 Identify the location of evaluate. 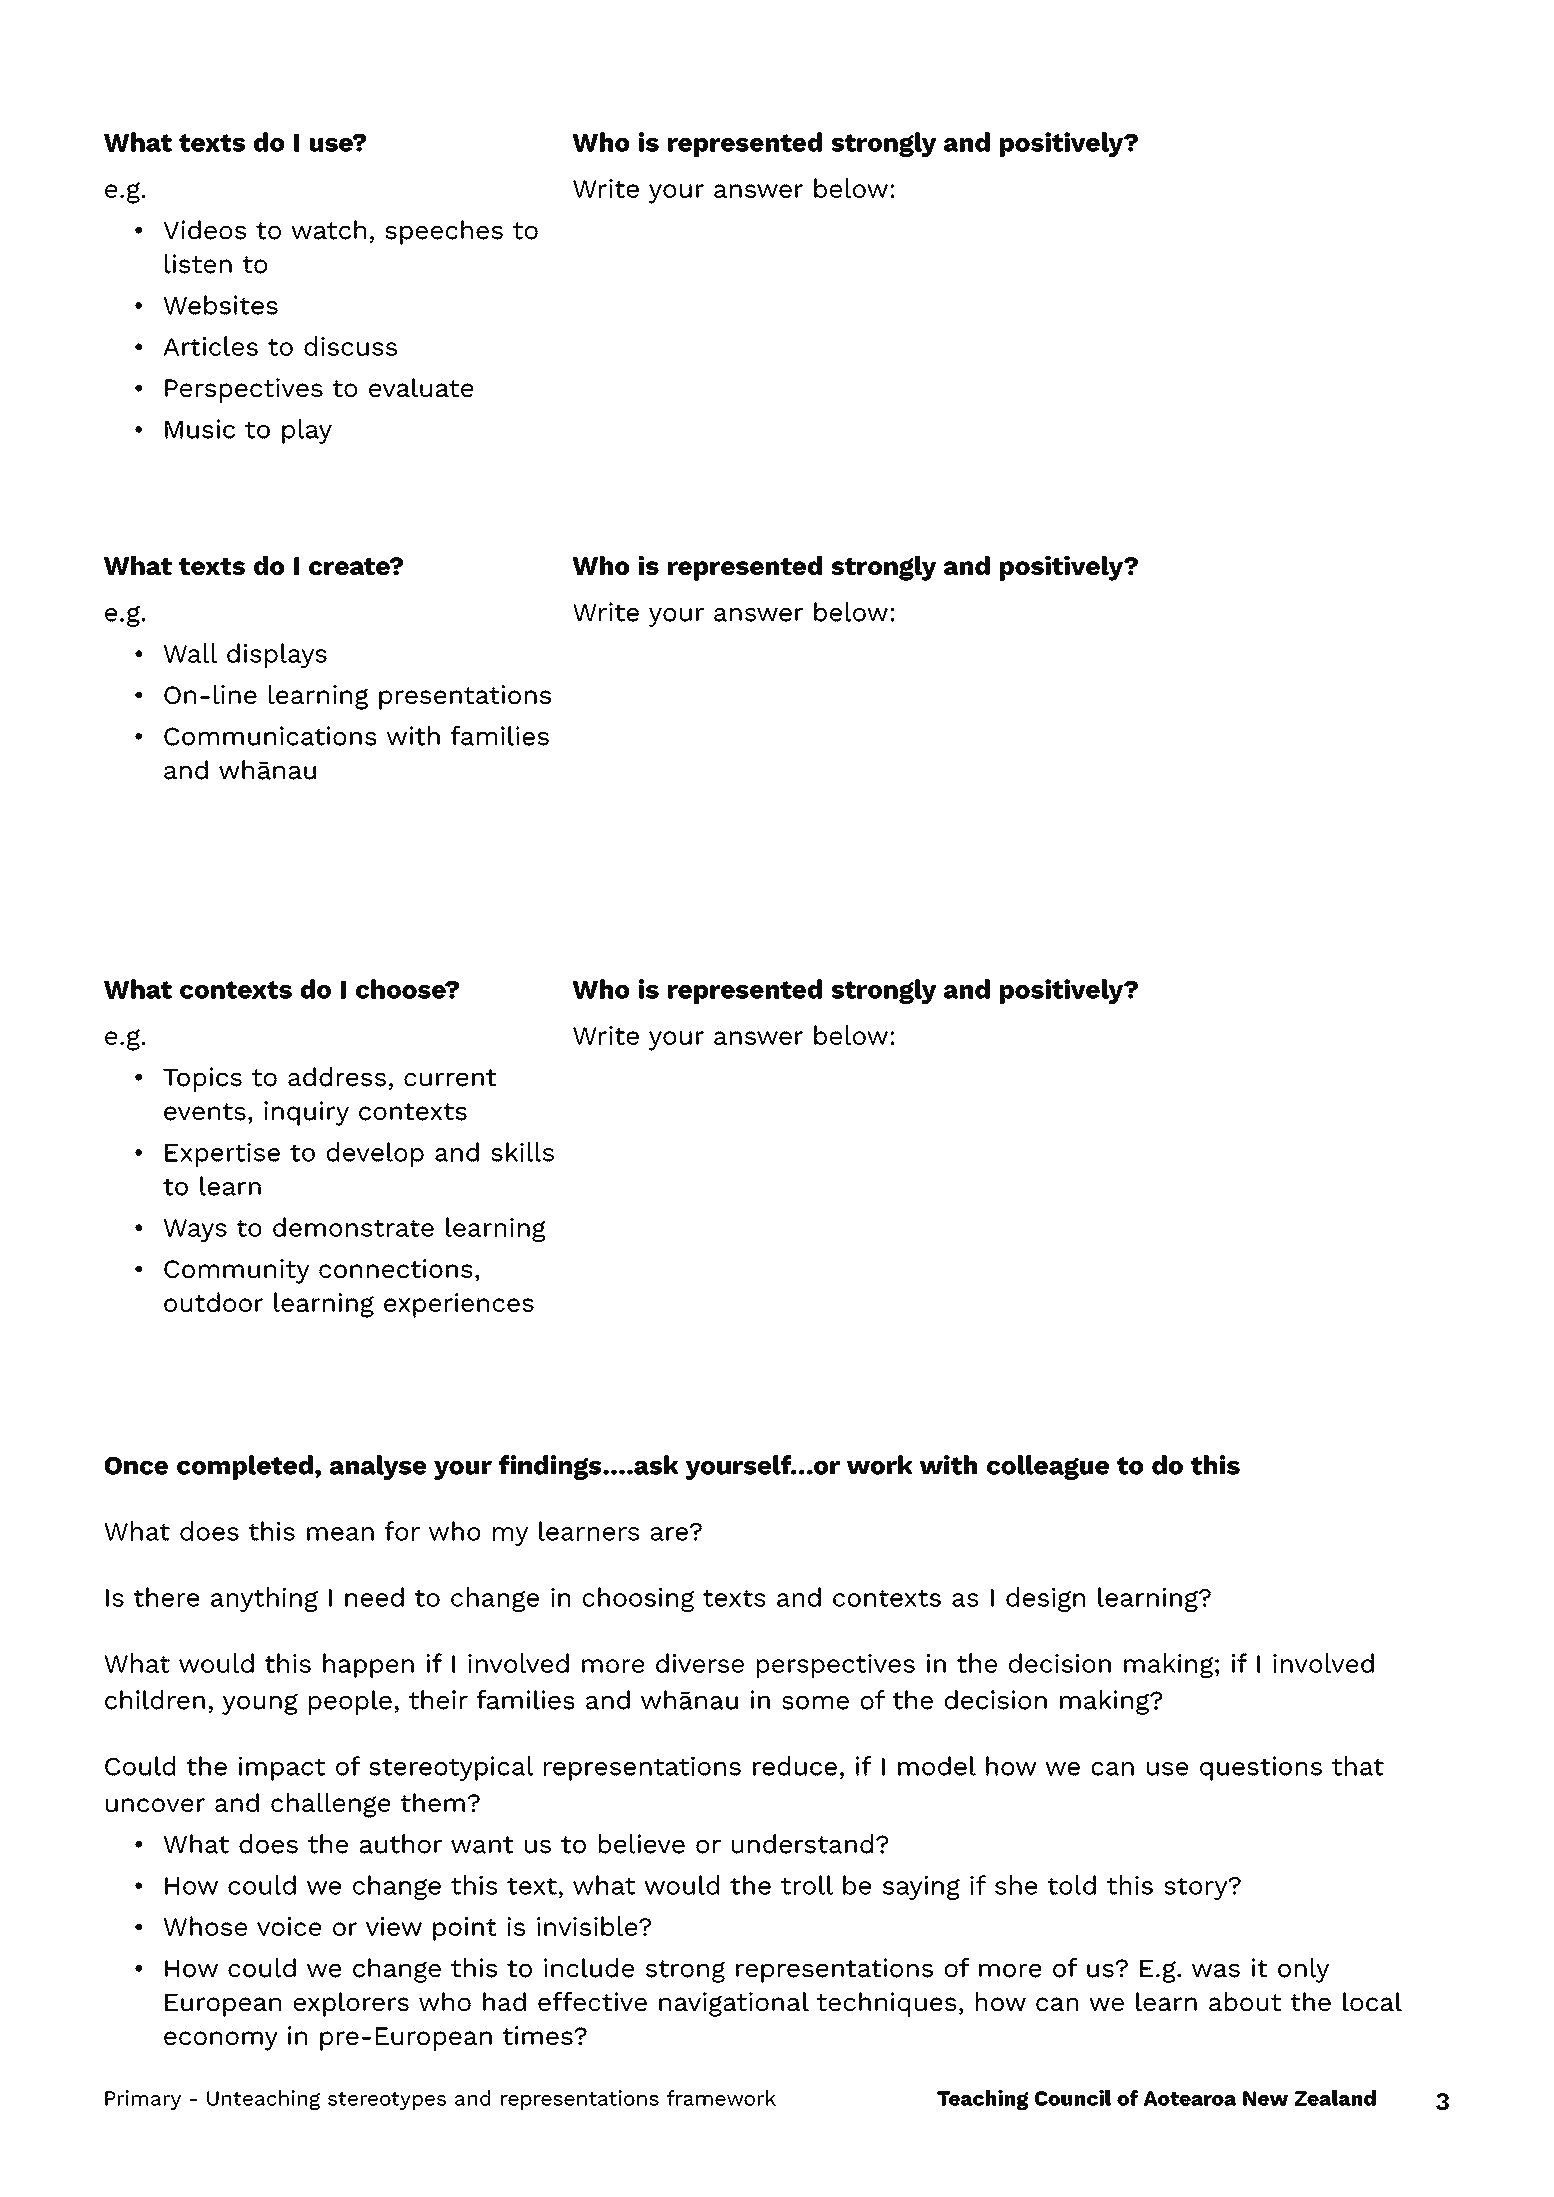
(421, 387).
